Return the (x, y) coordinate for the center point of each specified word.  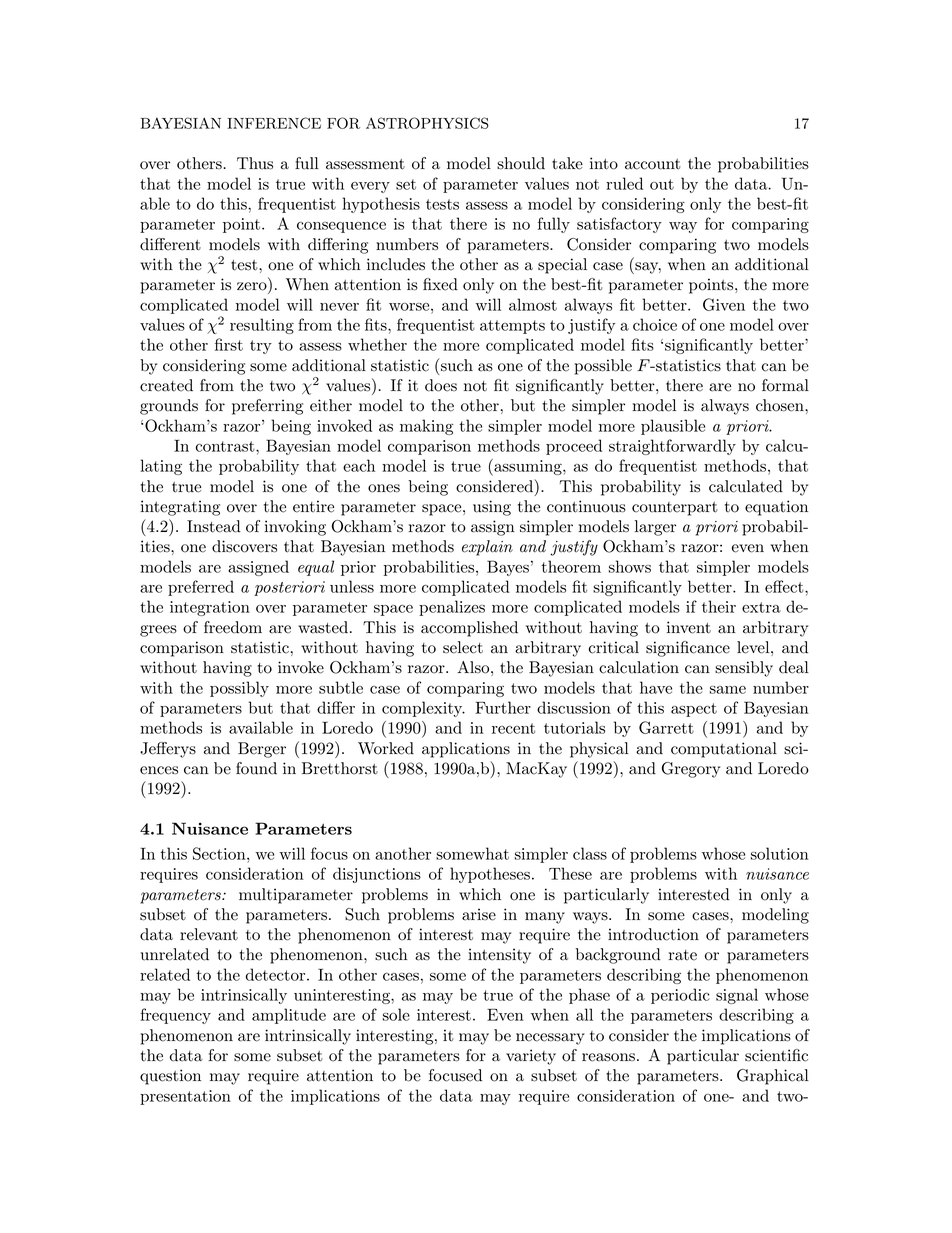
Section (220, 853)
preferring (267, 407)
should (521, 163)
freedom (233, 627)
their (719, 606)
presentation (185, 1097)
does (441, 385)
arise (479, 914)
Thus (255, 163)
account (653, 164)
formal (785, 385)
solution (780, 853)
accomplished (469, 629)
